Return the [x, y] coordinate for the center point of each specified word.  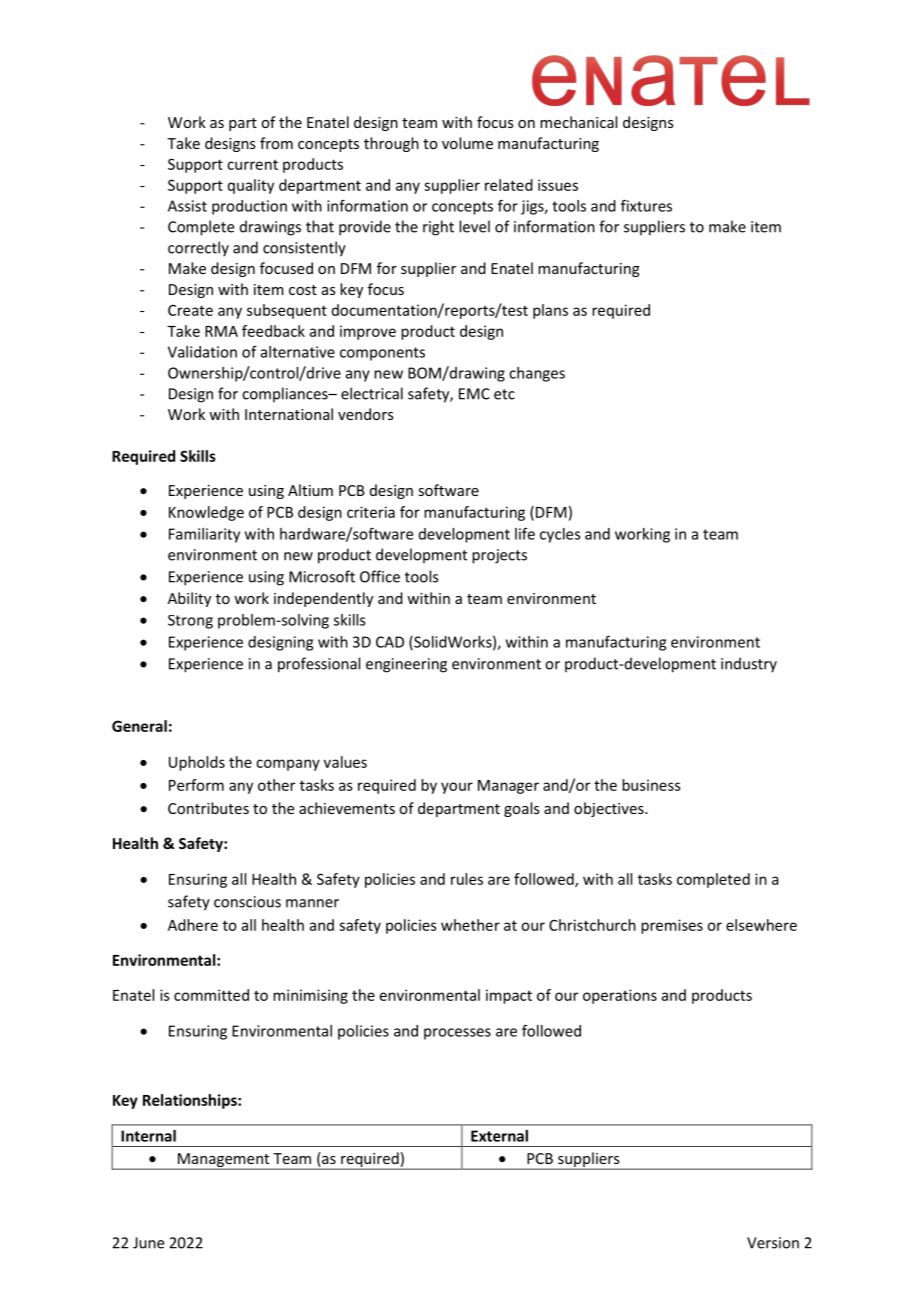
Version [773, 1243]
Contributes [208, 808]
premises [672, 926]
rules [467, 879]
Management [223, 1161]
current [252, 165]
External [499, 1136]
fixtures [646, 205]
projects [499, 556]
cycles [560, 535]
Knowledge [206, 513]
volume [467, 143]
